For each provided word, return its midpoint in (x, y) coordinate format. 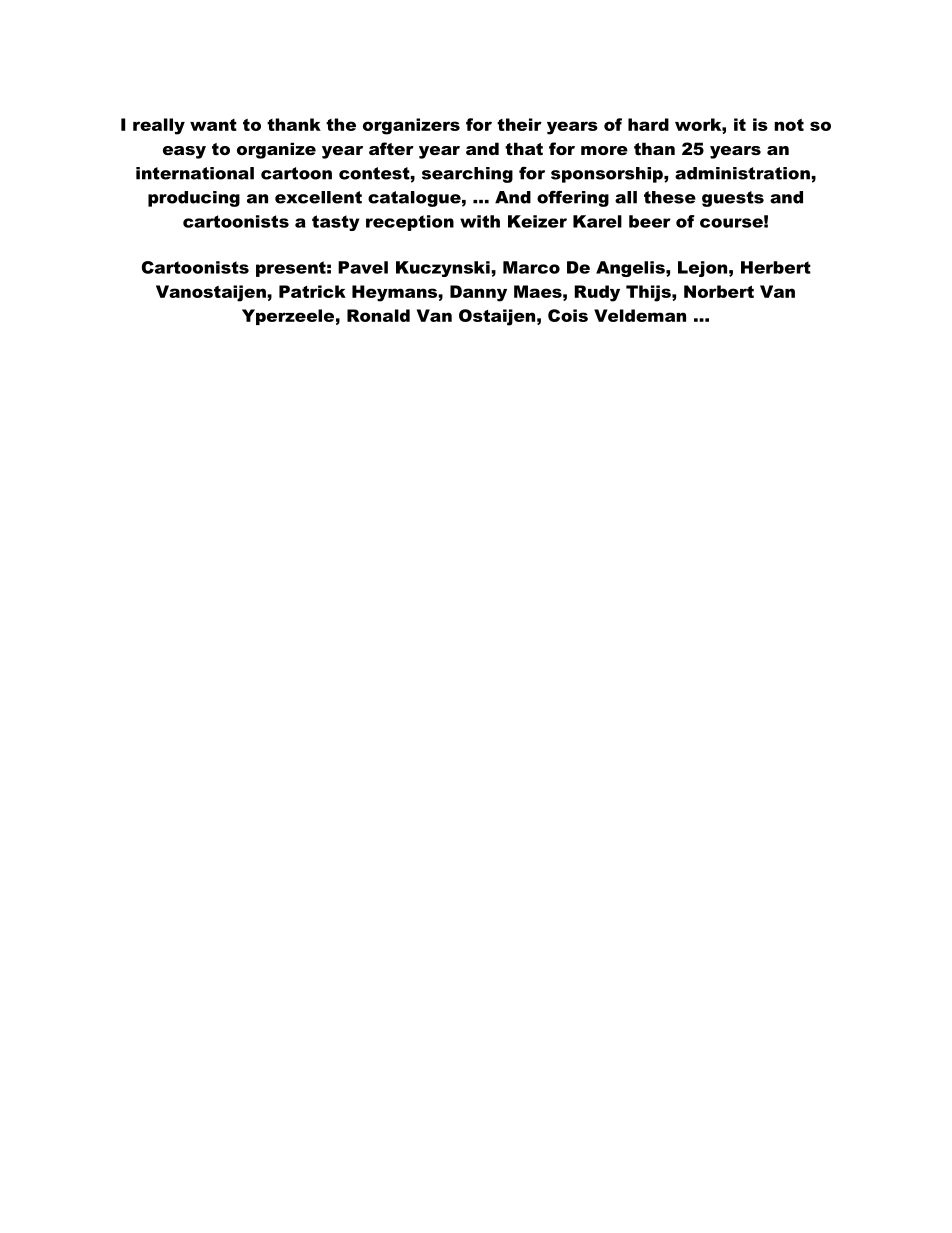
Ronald (378, 315)
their (519, 124)
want (213, 125)
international (195, 173)
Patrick (312, 291)
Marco (531, 267)
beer (650, 221)
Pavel (363, 267)
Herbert (776, 267)
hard (648, 124)
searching (467, 175)
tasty (335, 223)
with (480, 221)
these (670, 197)
